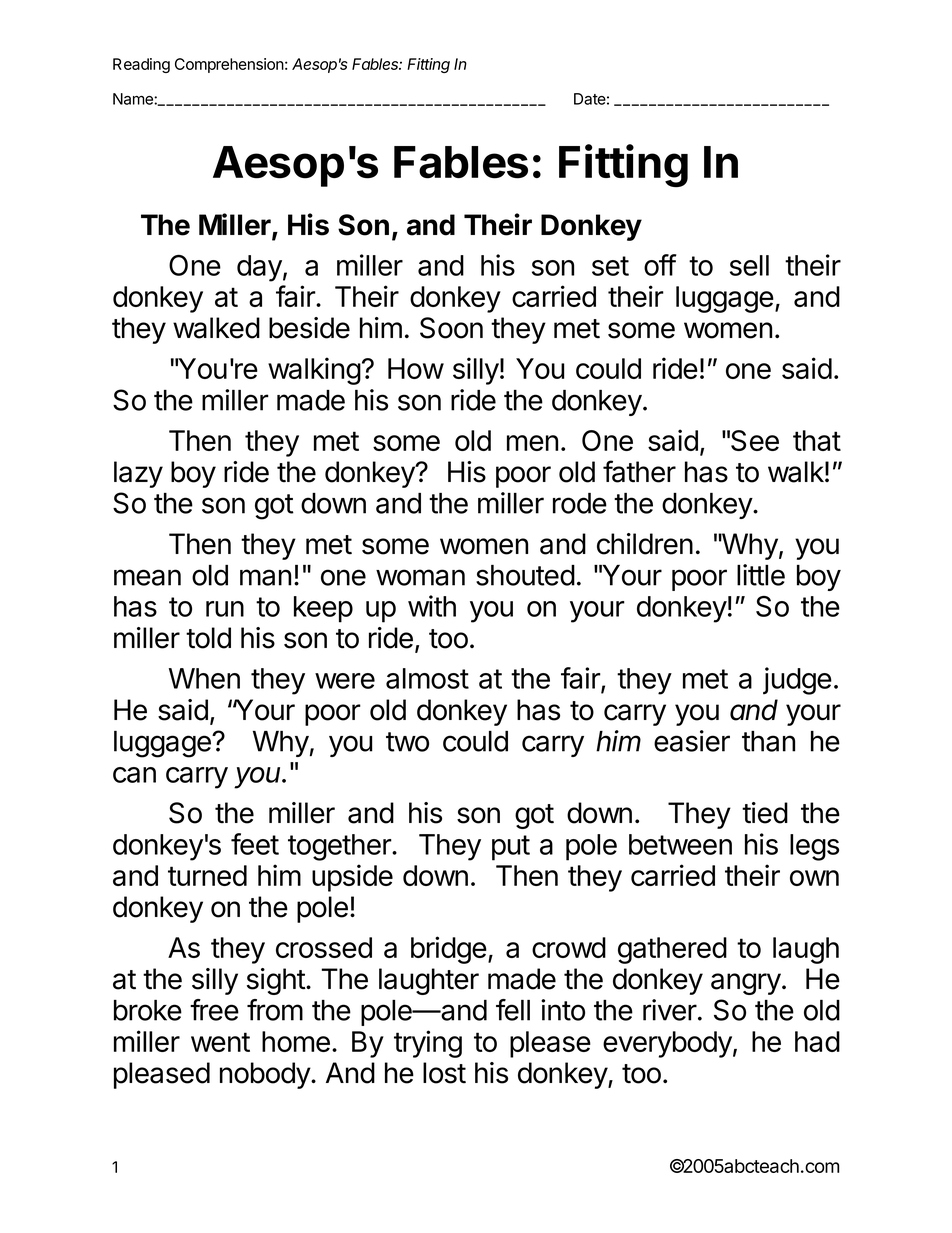 The height and width of the document is (1233, 952). I want to click on river, so click(670, 1010).
